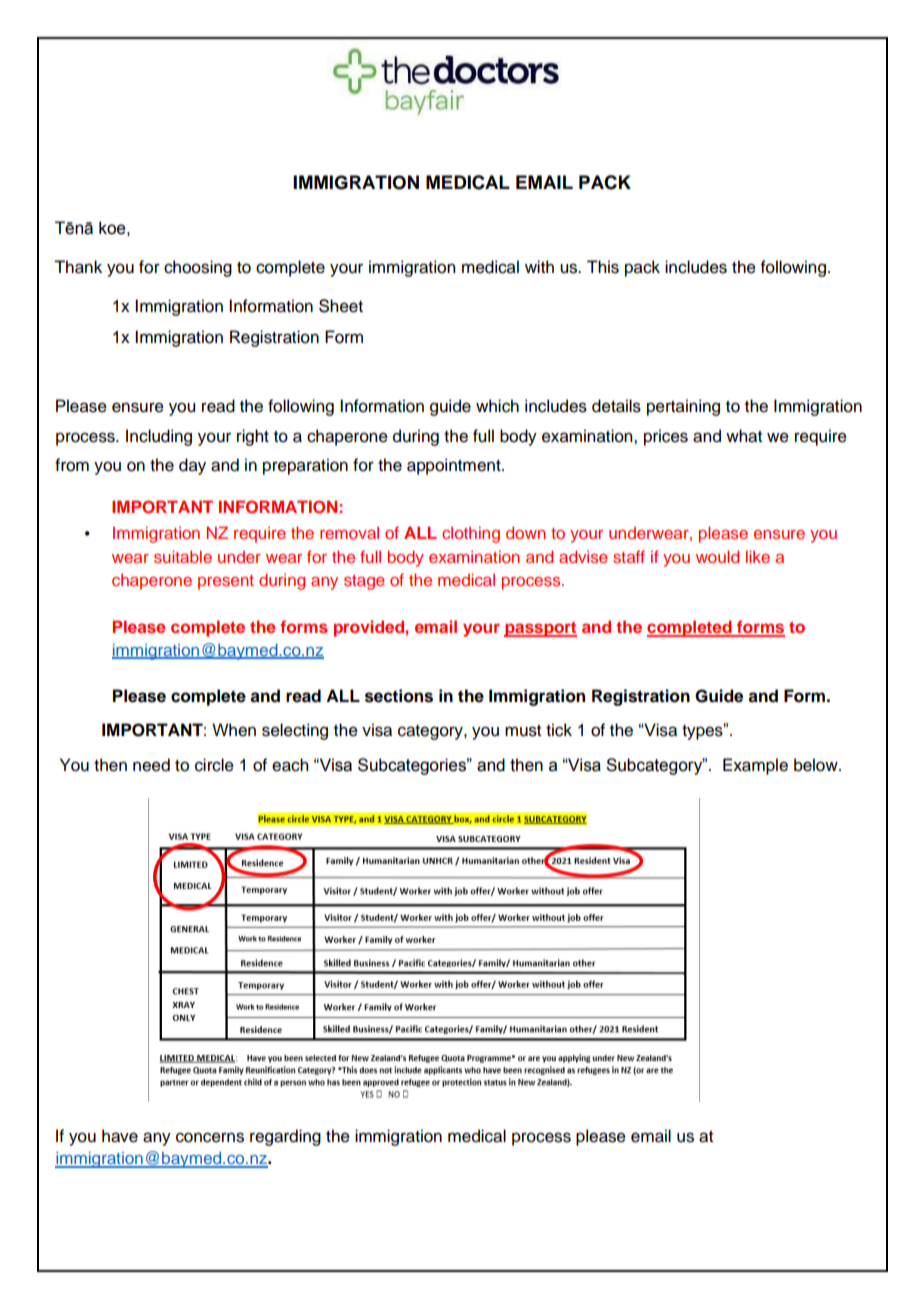  Describe the element at coordinates (214, 765) in the screenshot. I see `circle` at that location.
